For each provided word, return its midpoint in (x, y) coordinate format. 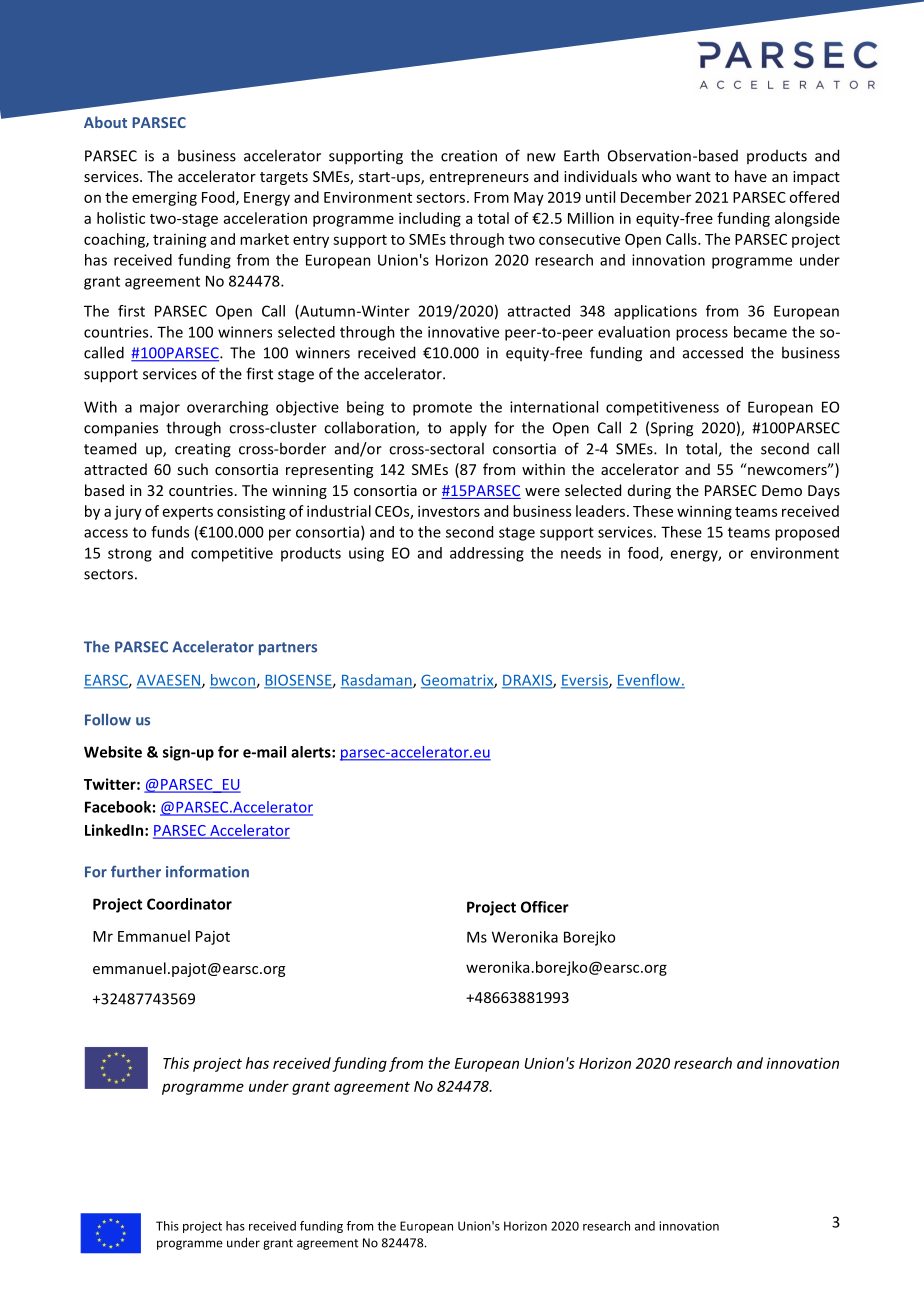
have (751, 176)
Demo (782, 490)
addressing (487, 554)
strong (130, 555)
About (105, 122)
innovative (463, 332)
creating (203, 450)
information (207, 871)
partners (288, 648)
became (760, 332)
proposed (807, 533)
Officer (545, 907)
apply (468, 429)
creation (469, 156)
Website (113, 752)
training (180, 240)
